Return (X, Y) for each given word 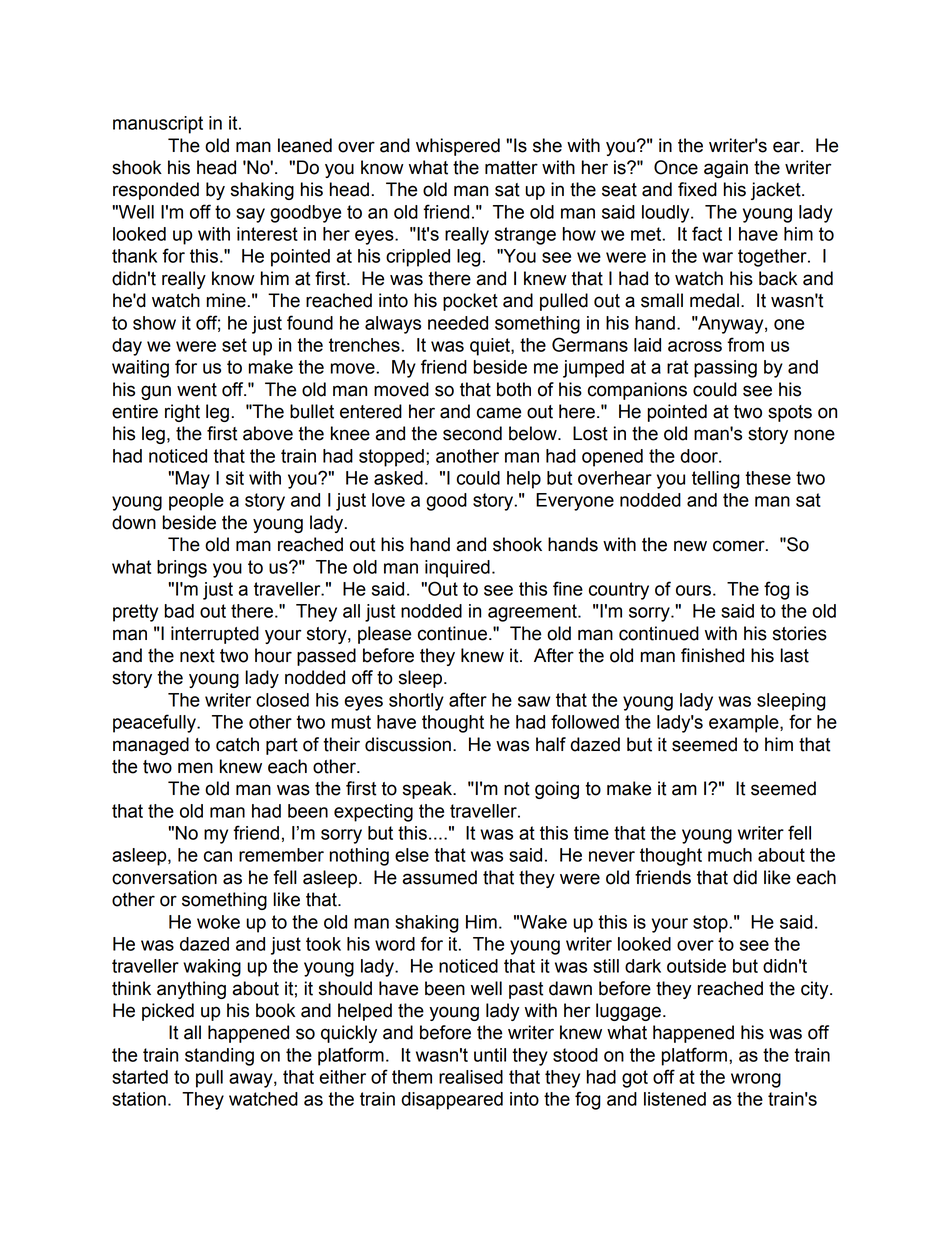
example (745, 724)
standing (219, 1057)
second (472, 433)
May (193, 480)
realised (471, 1077)
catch (237, 744)
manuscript (158, 125)
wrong (756, 1080)
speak (428, 790)
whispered (458, 147)
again (726, 169)
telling (716, 480)
